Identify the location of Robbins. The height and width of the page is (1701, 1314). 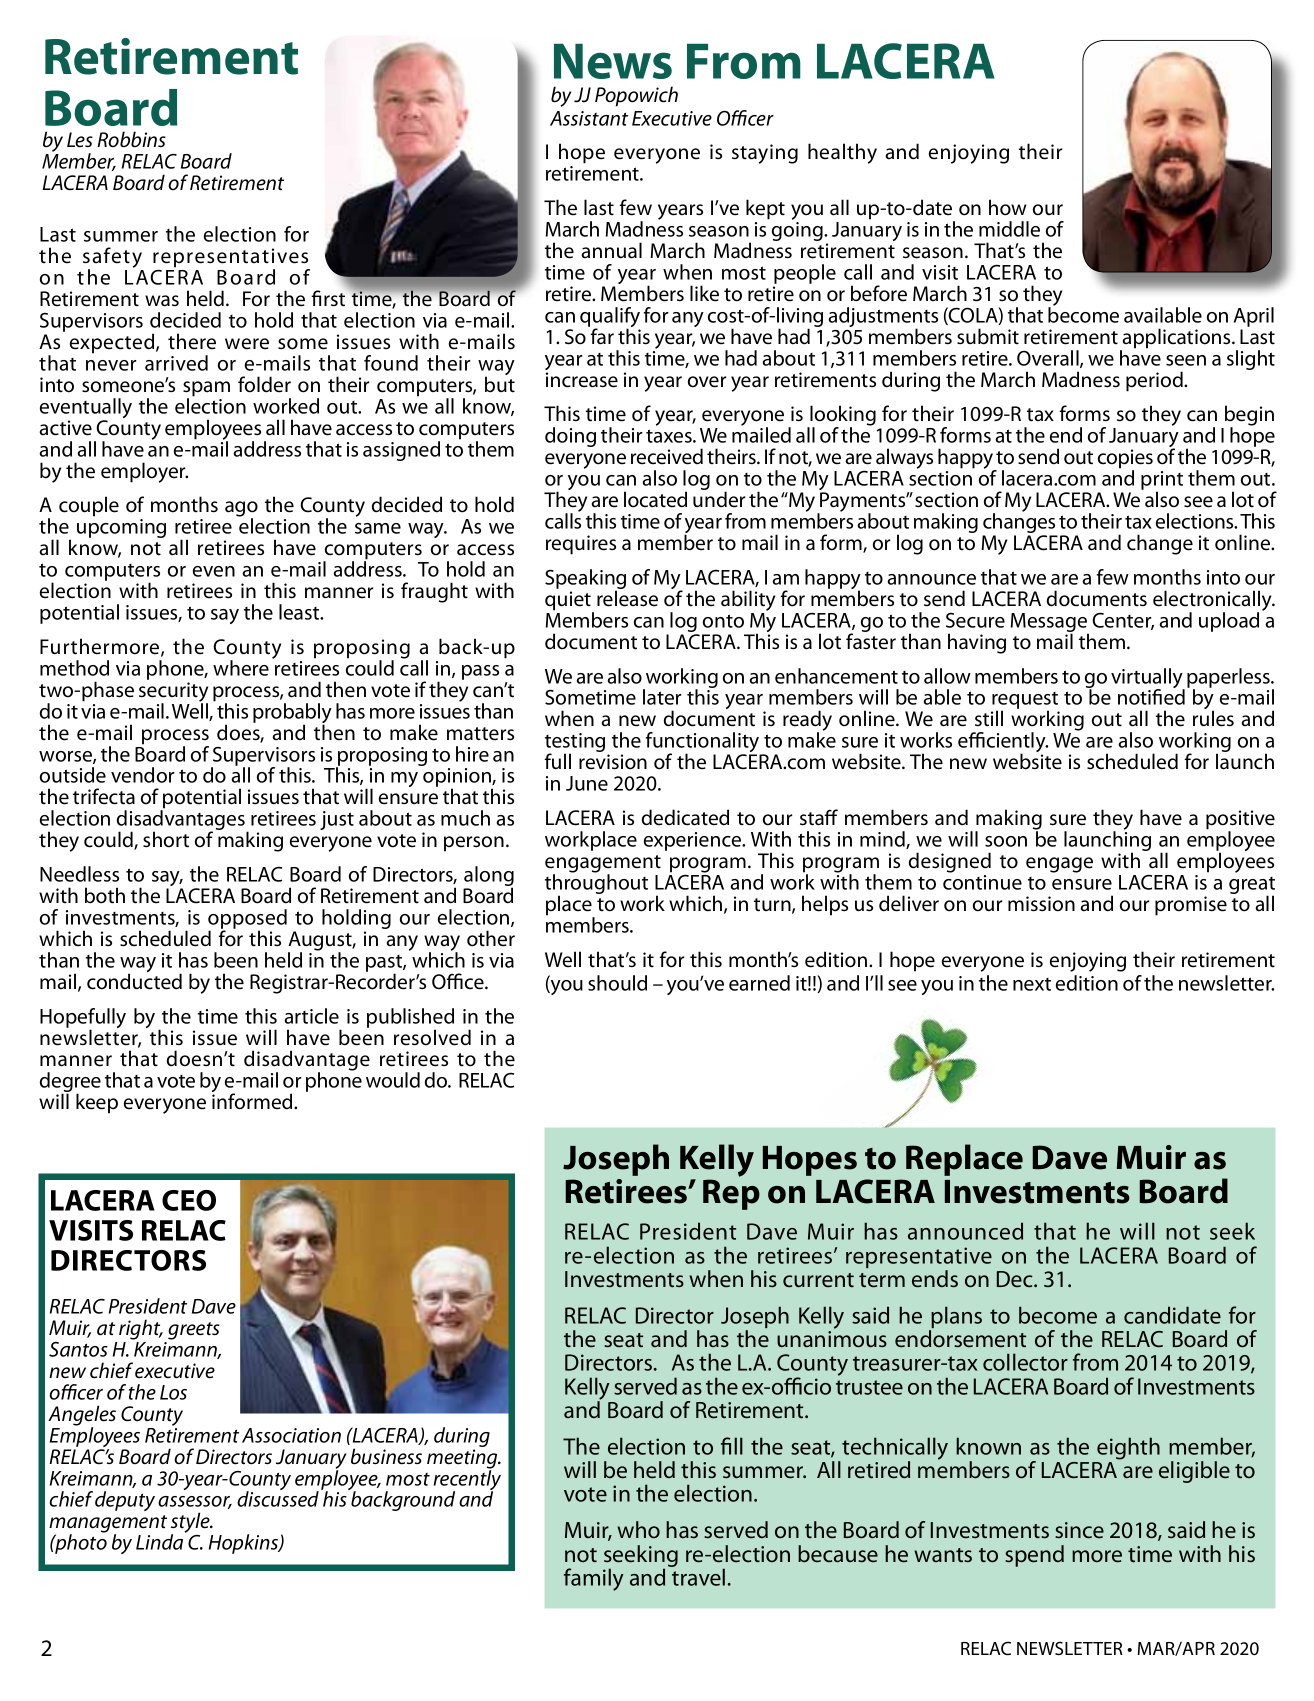
(131, 139).
